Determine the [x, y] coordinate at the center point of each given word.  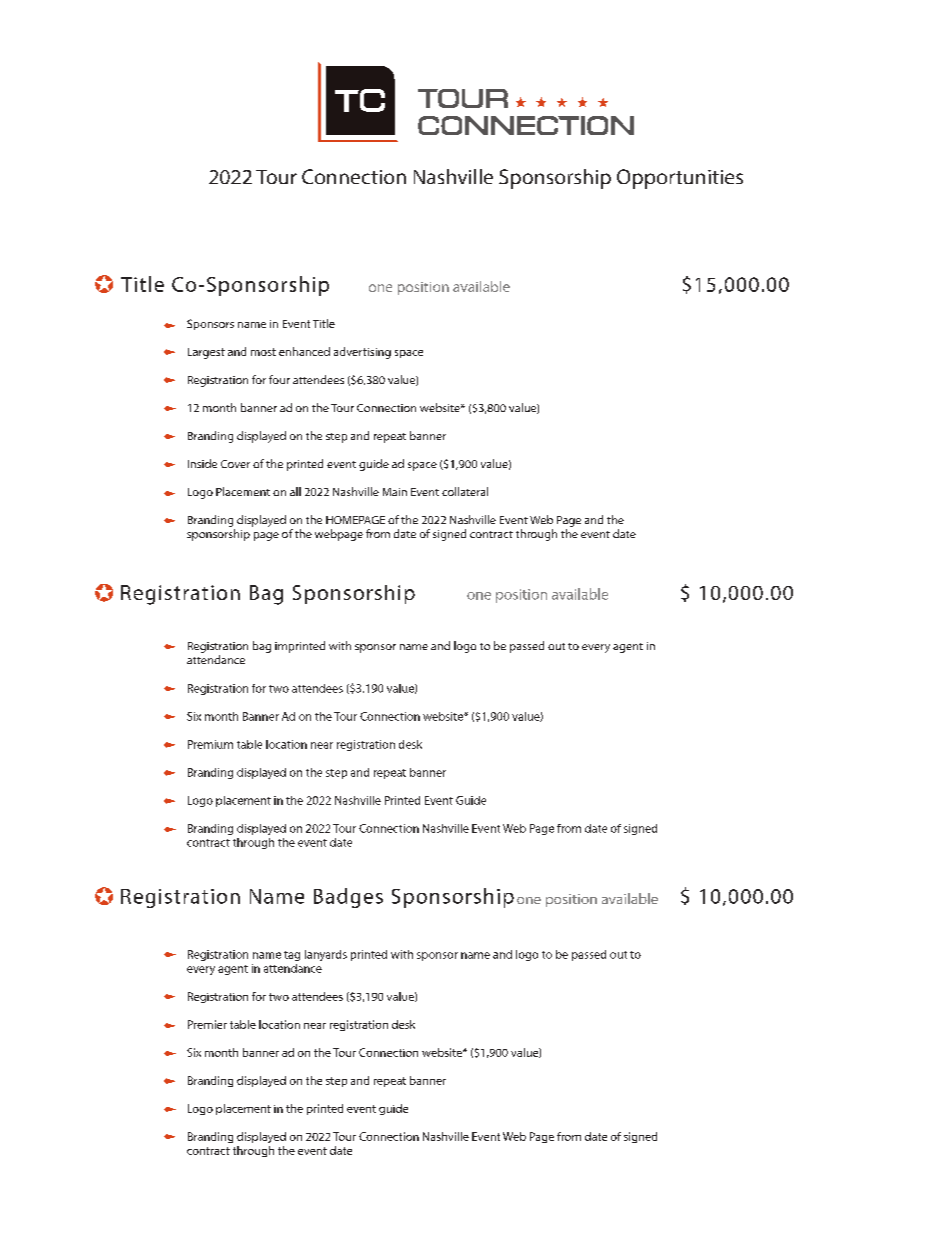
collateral [465, 491]
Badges [348, 898]
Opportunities [680, 179]
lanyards [326, 955]
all [295, 491]
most [263, 352]
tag [292, 956]
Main [395, 492]
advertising [362, 353]
